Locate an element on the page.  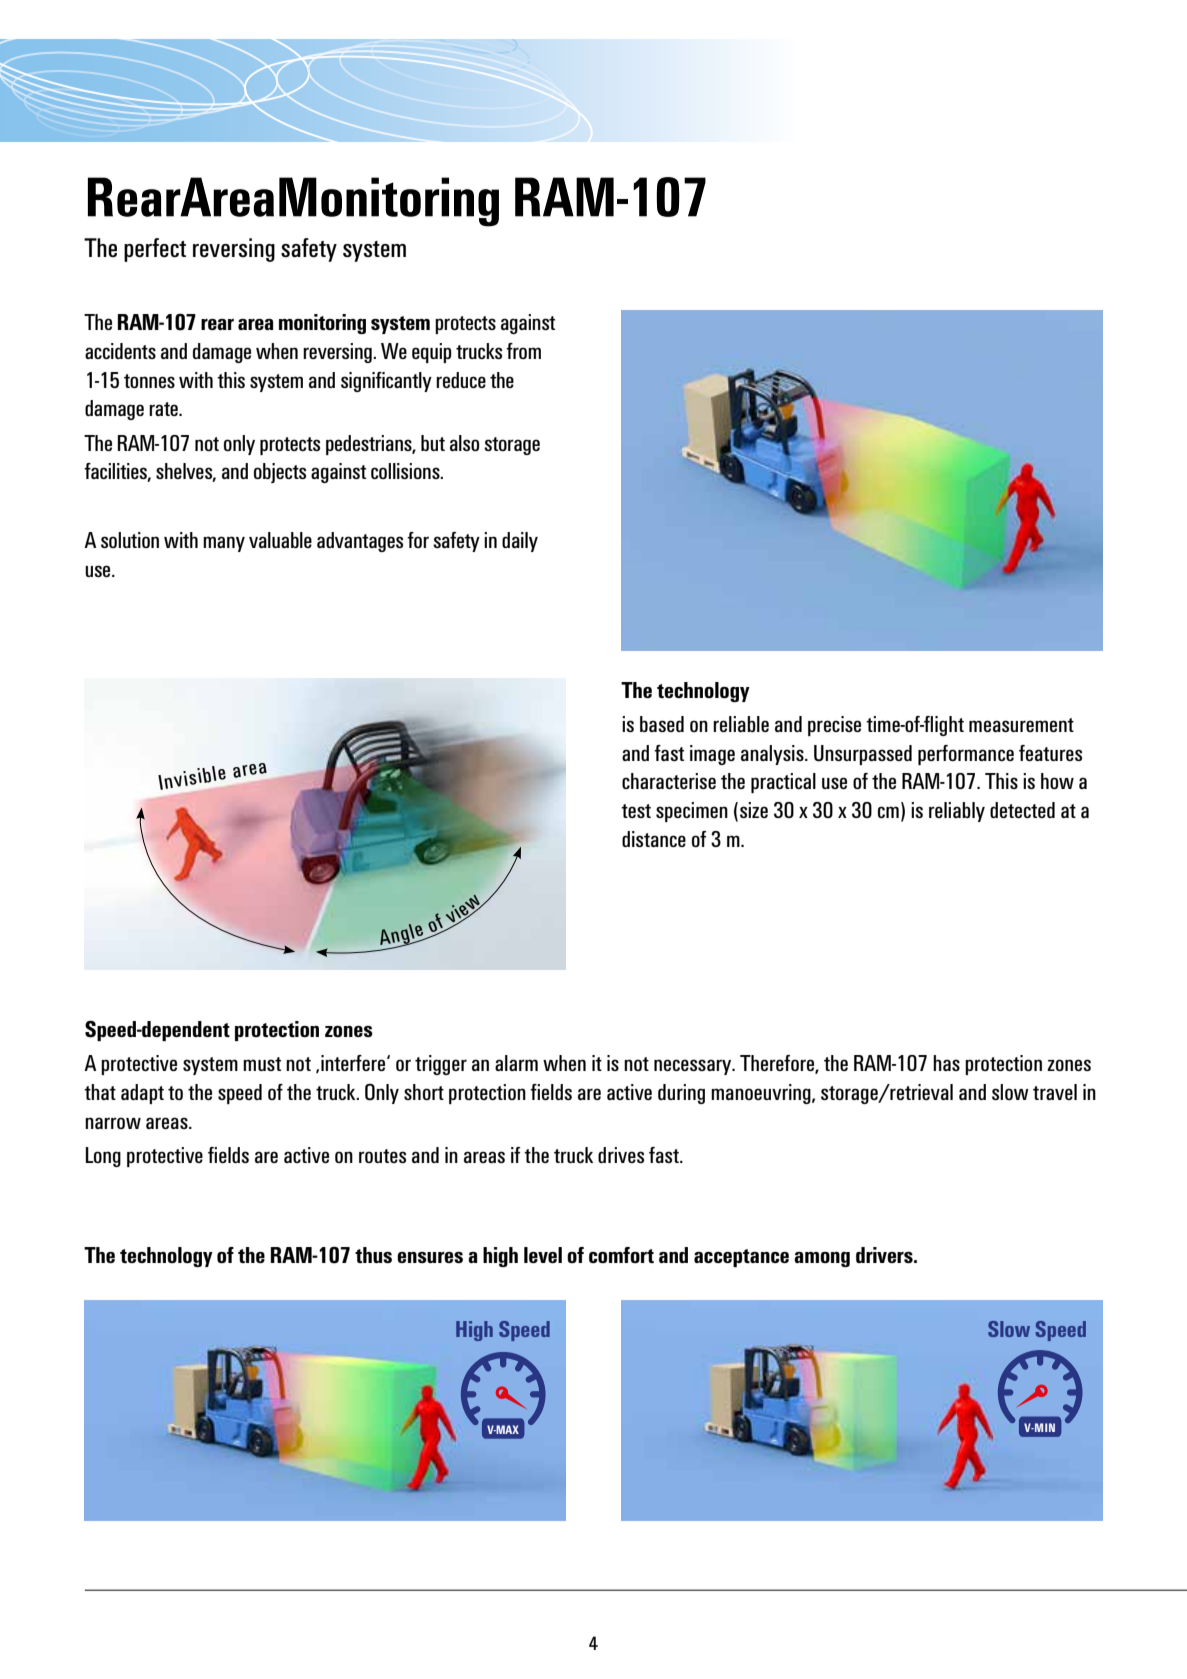
reduce is located at coordinates (461, 380).
